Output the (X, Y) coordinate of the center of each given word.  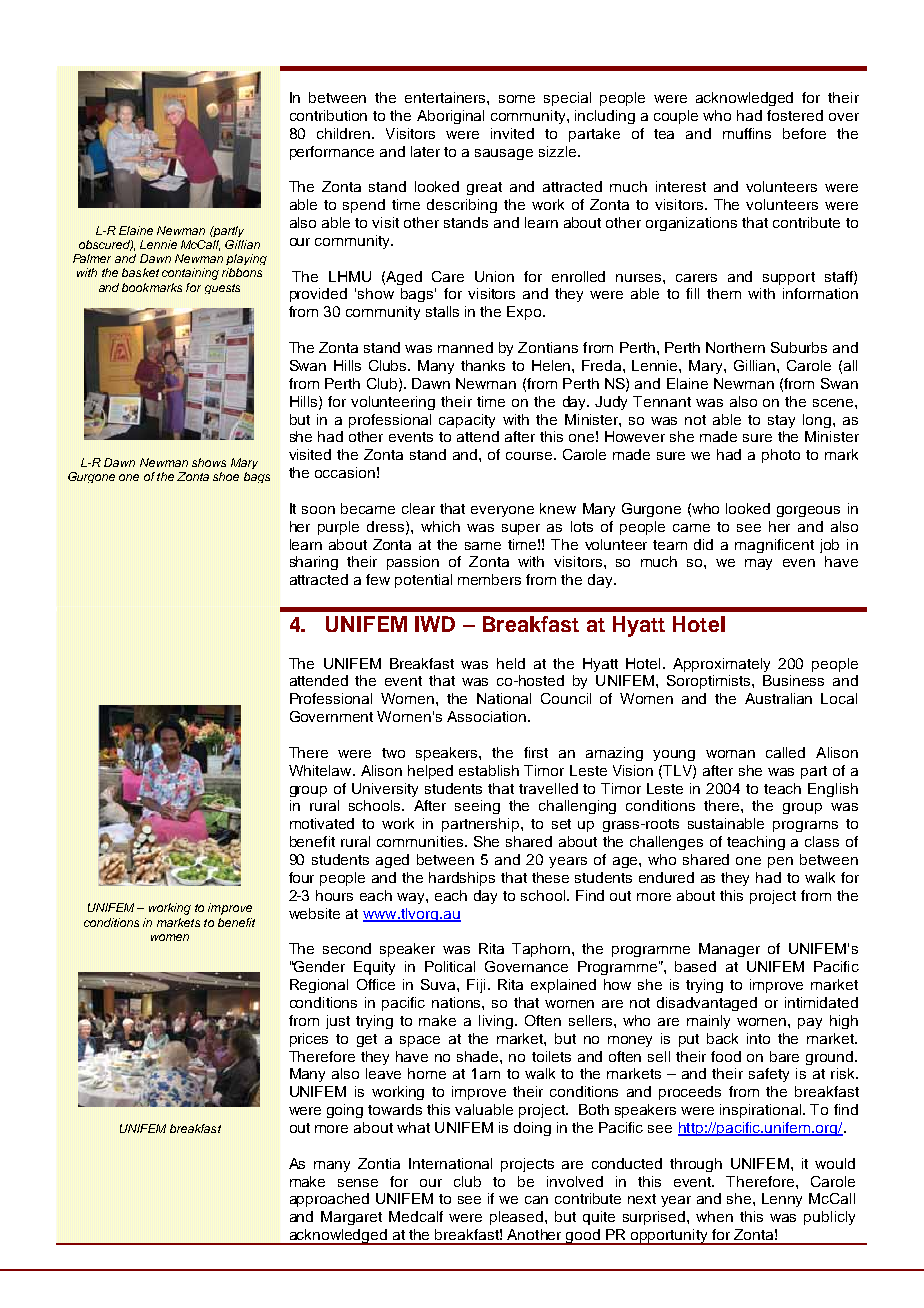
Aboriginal (450, 117)
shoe (226, 476)
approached (329, 1200)
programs (805, 826)
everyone (502, 511)
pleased (518, 1218)
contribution (328, 115)
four (301, 877)
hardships (462, 879)
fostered (795, 115)
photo (781, 456)
